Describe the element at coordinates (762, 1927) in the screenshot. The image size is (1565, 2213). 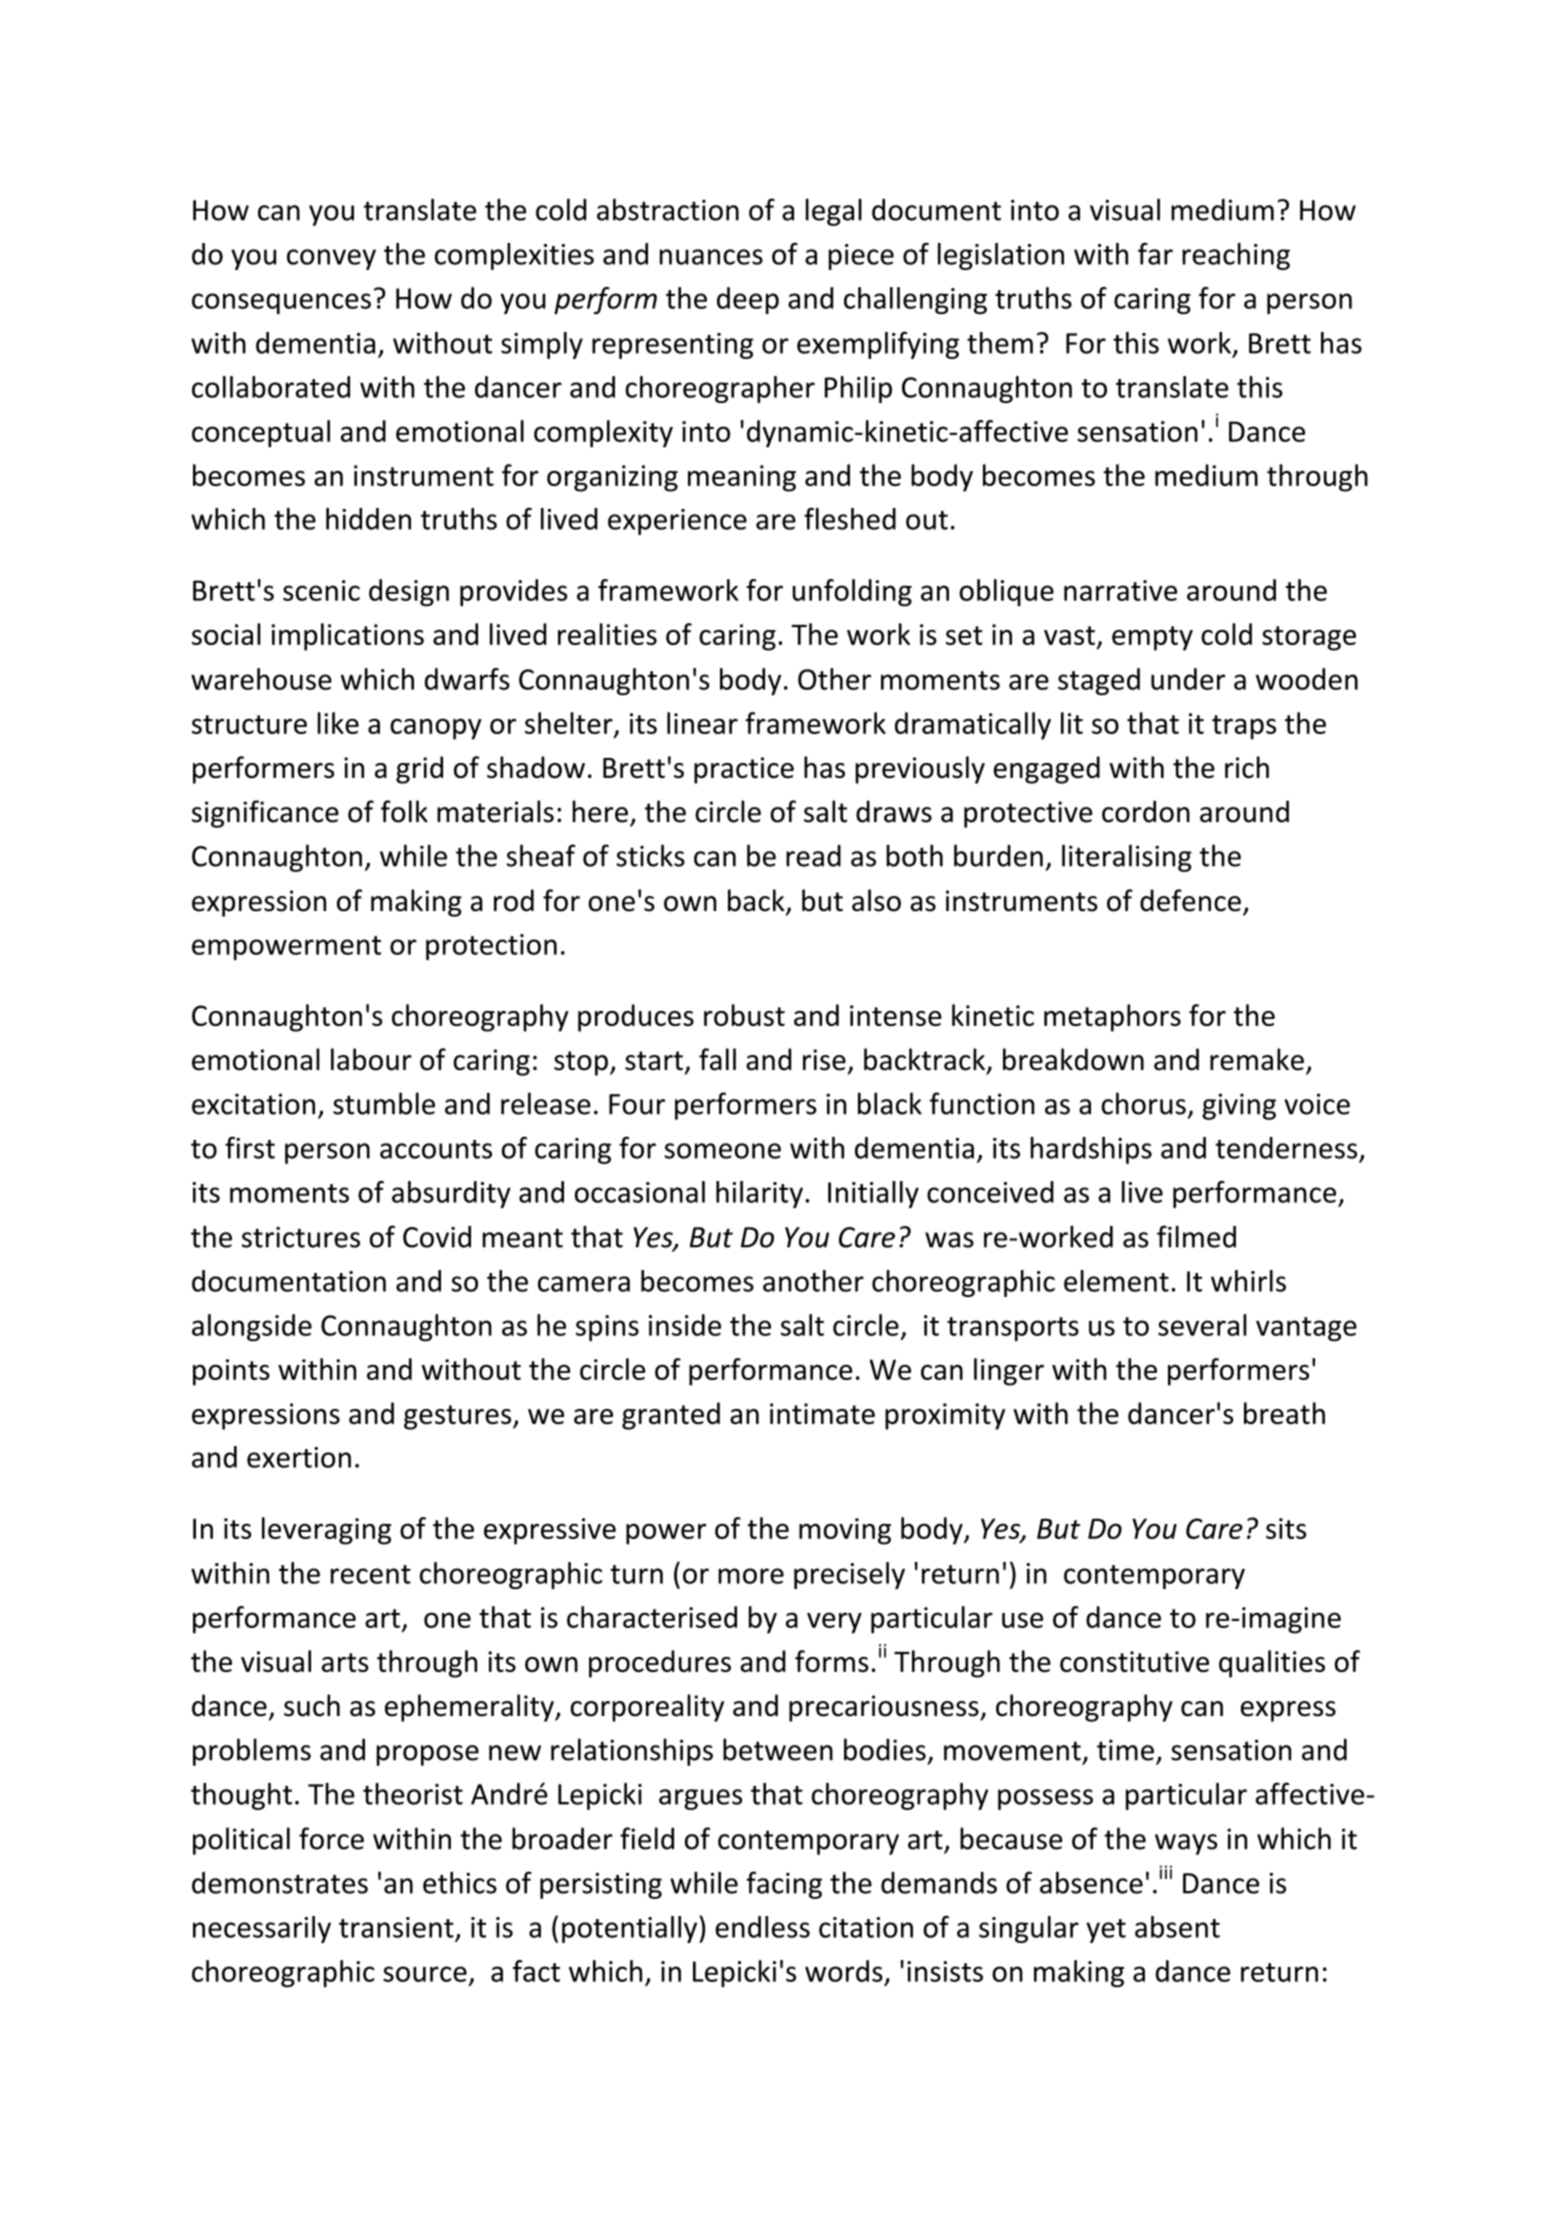
I see `endless` at that location.
